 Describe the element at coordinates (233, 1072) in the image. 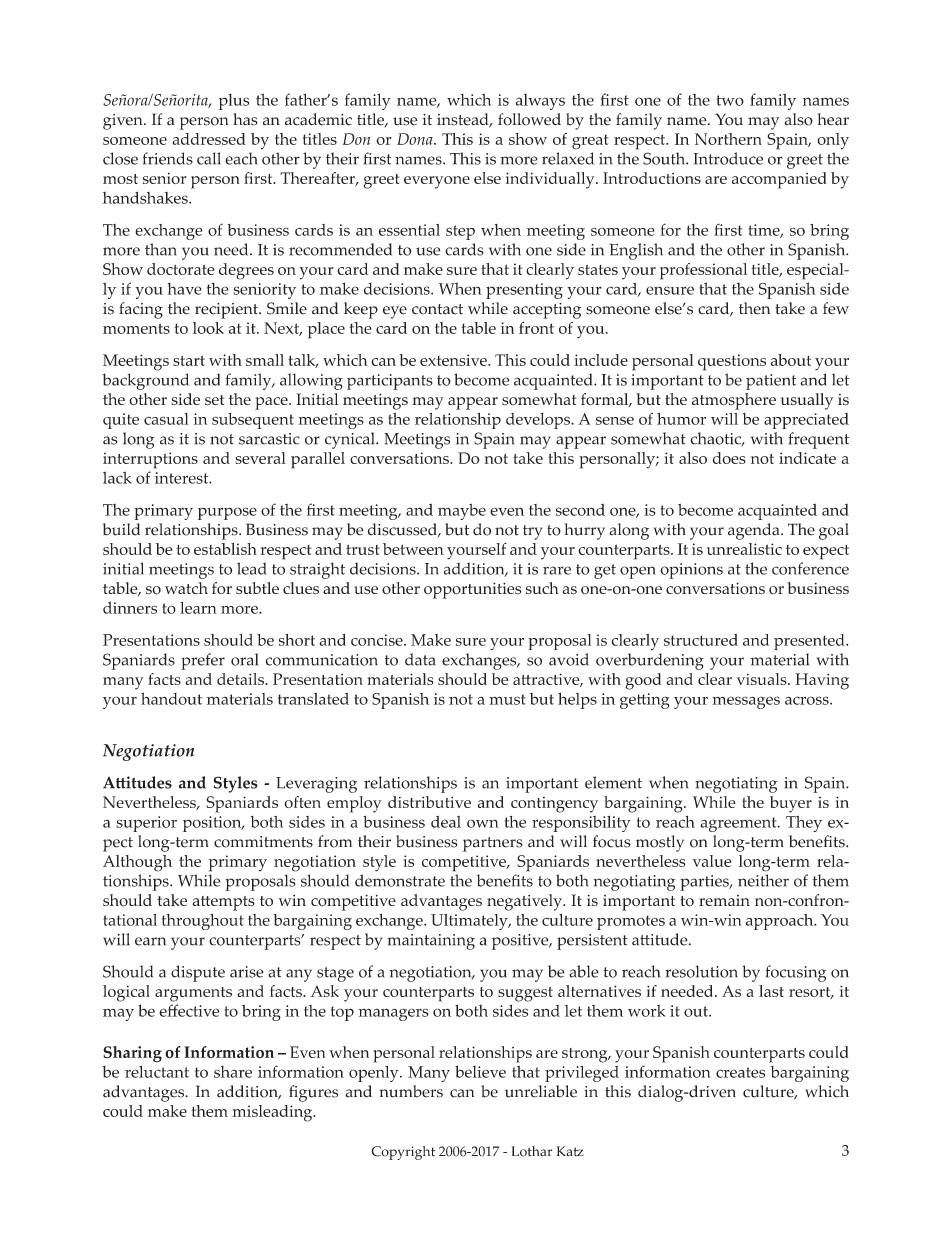

I see `share` at that location.
